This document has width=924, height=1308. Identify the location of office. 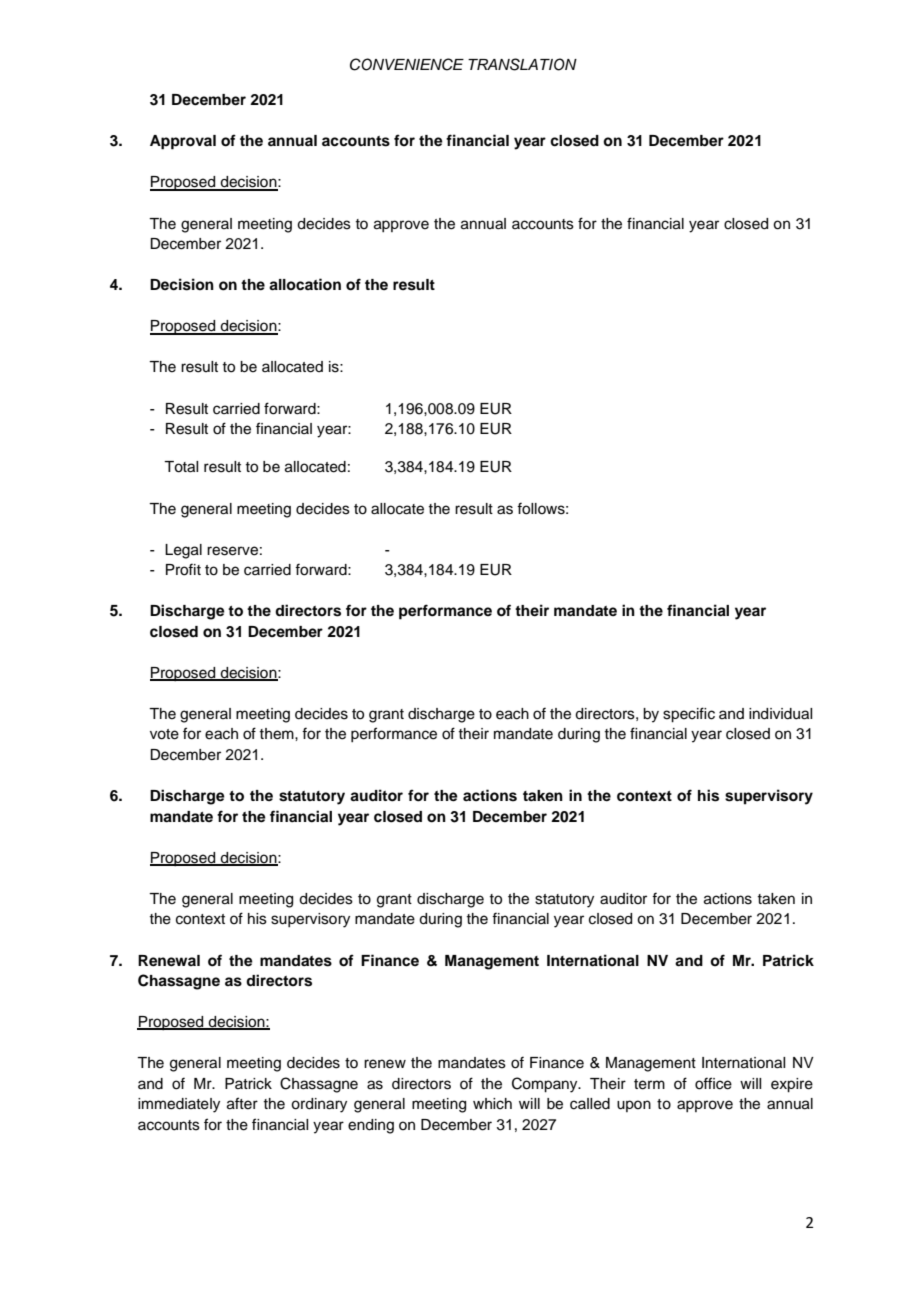
(713, 1083).
